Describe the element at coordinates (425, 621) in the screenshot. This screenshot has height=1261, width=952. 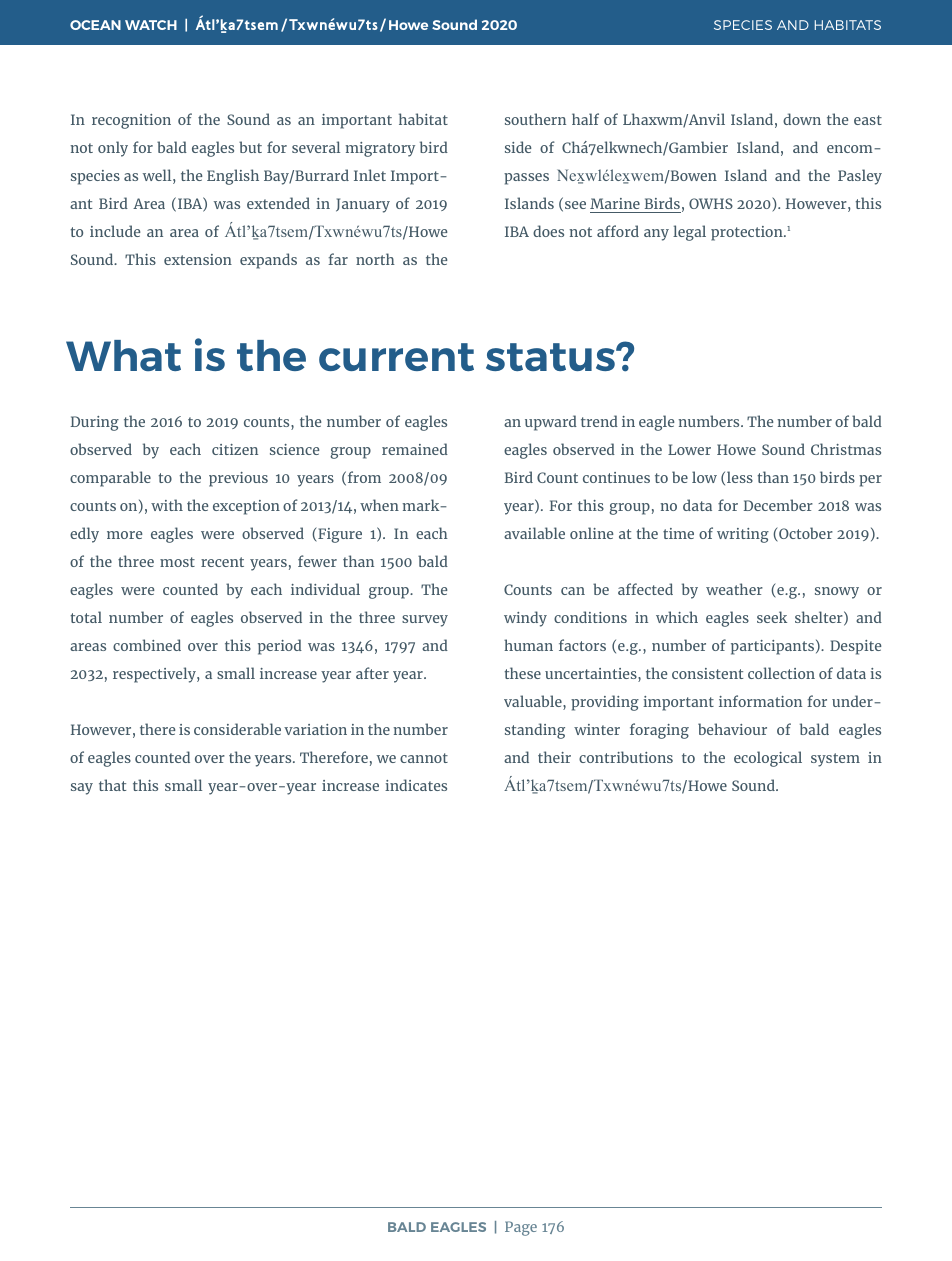
I see `survey` at that location.
